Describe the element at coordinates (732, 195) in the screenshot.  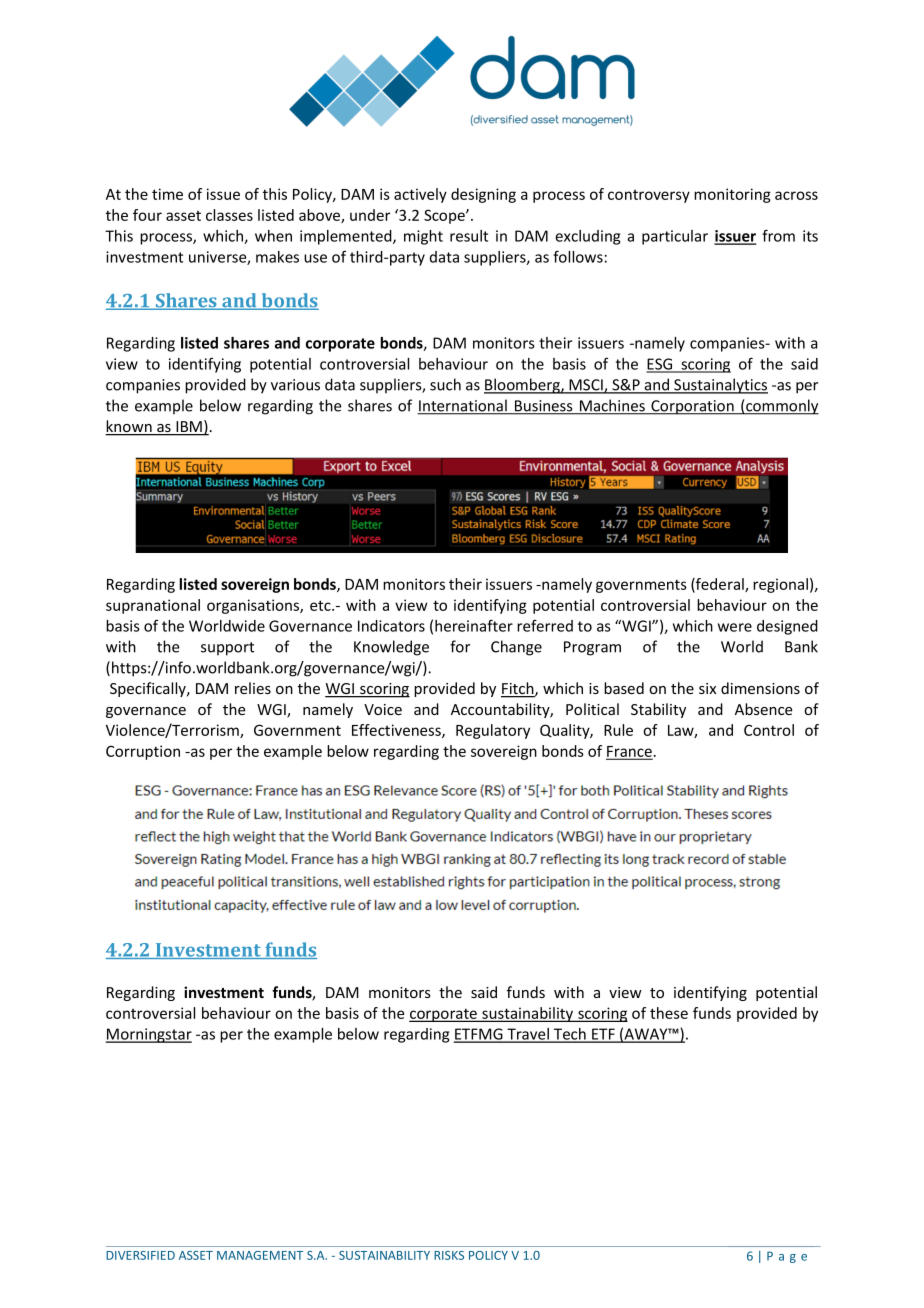
I see `monitoring` at that location.
